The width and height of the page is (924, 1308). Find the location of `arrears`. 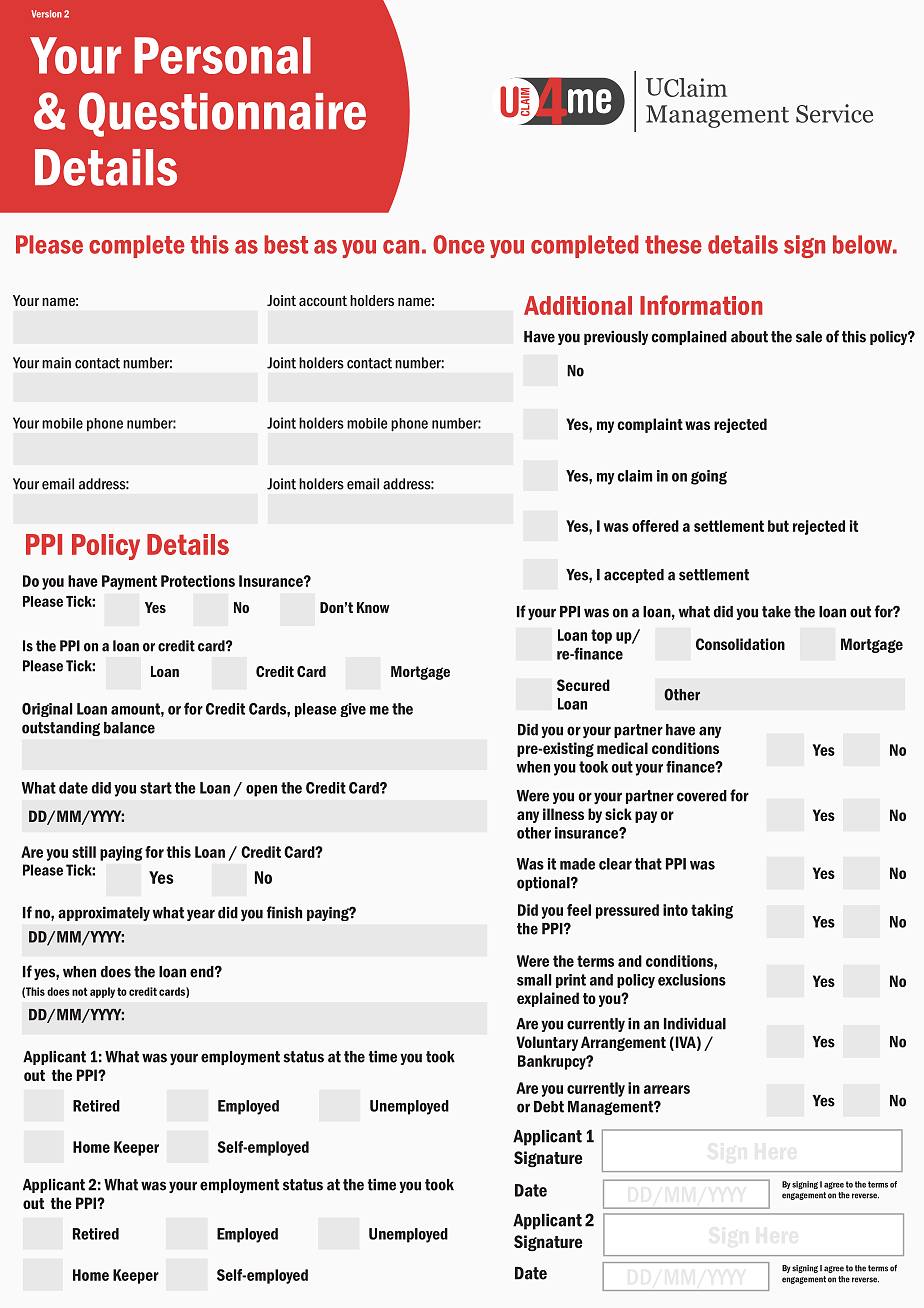

arrears is located at coordinates (667, 1089).
